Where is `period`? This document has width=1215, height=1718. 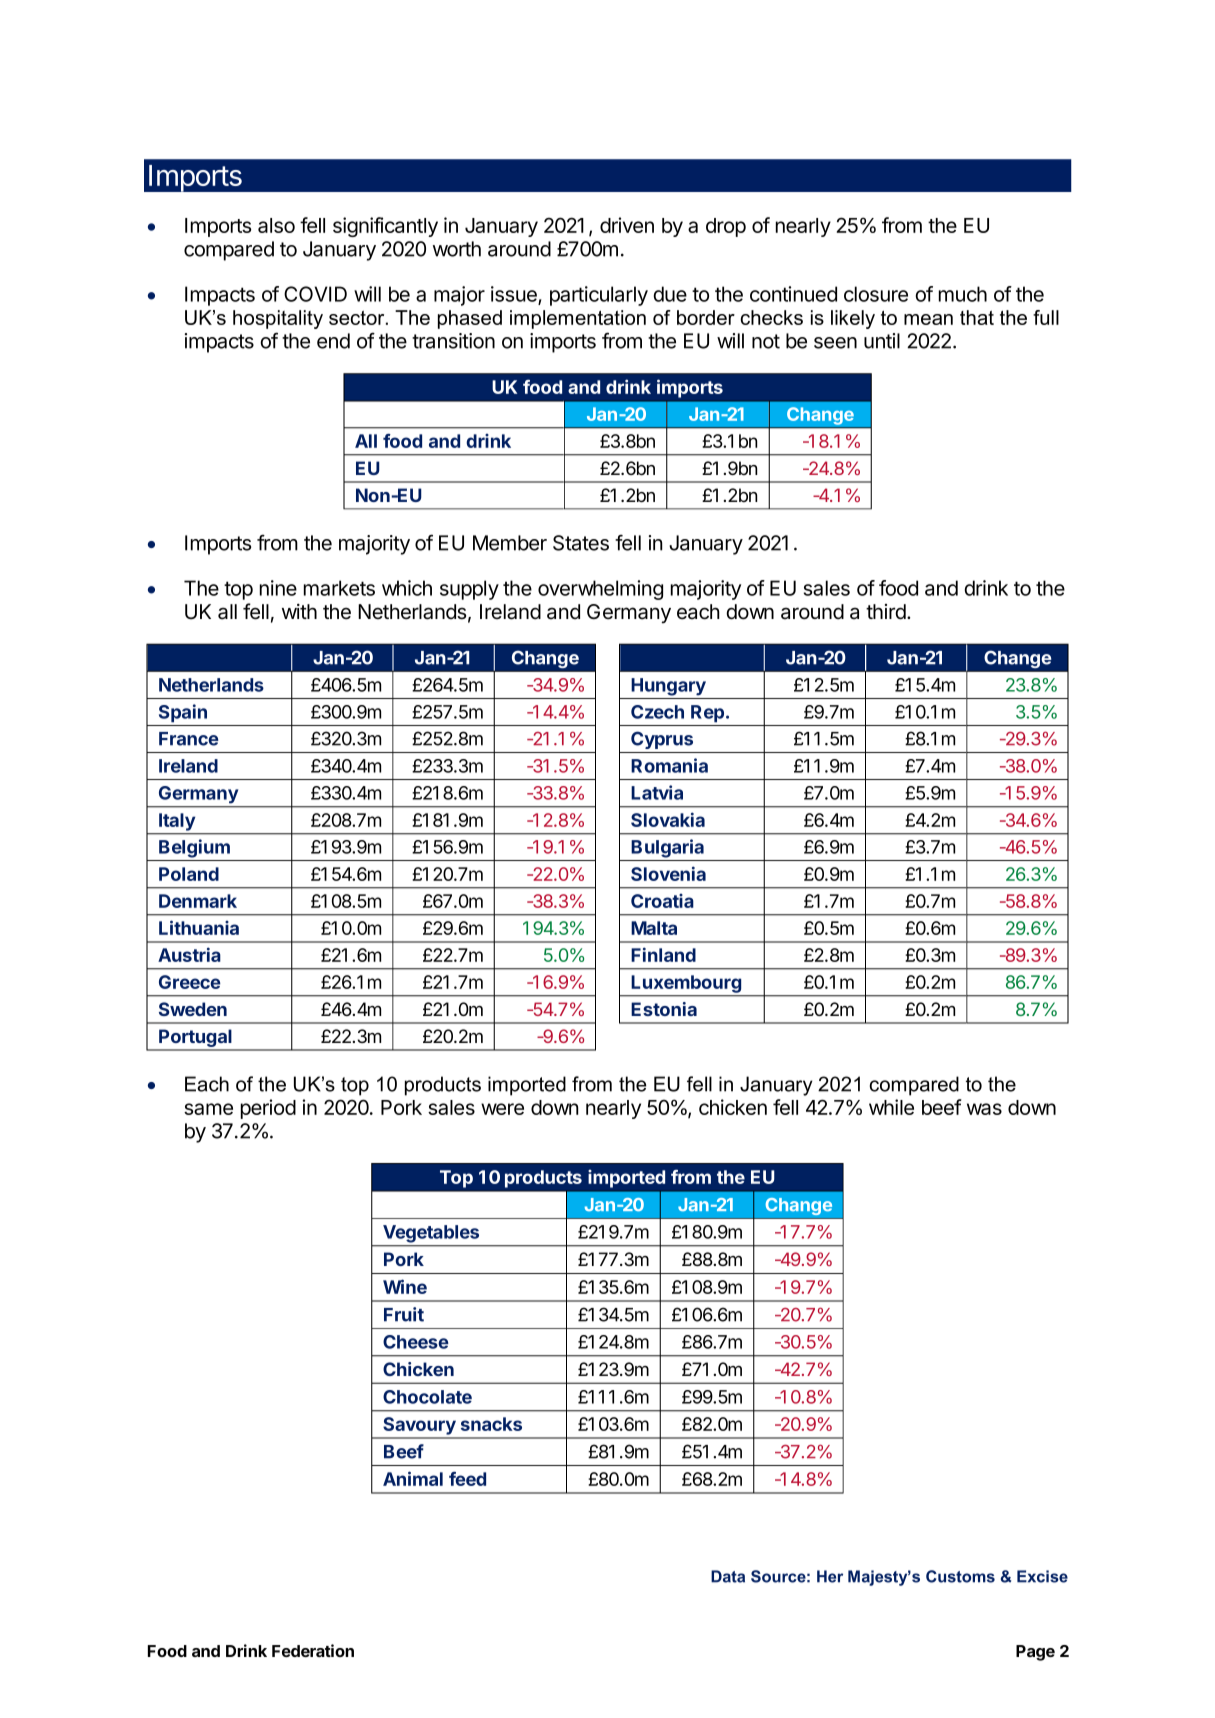
period is located at coordinates (268, 1109).
